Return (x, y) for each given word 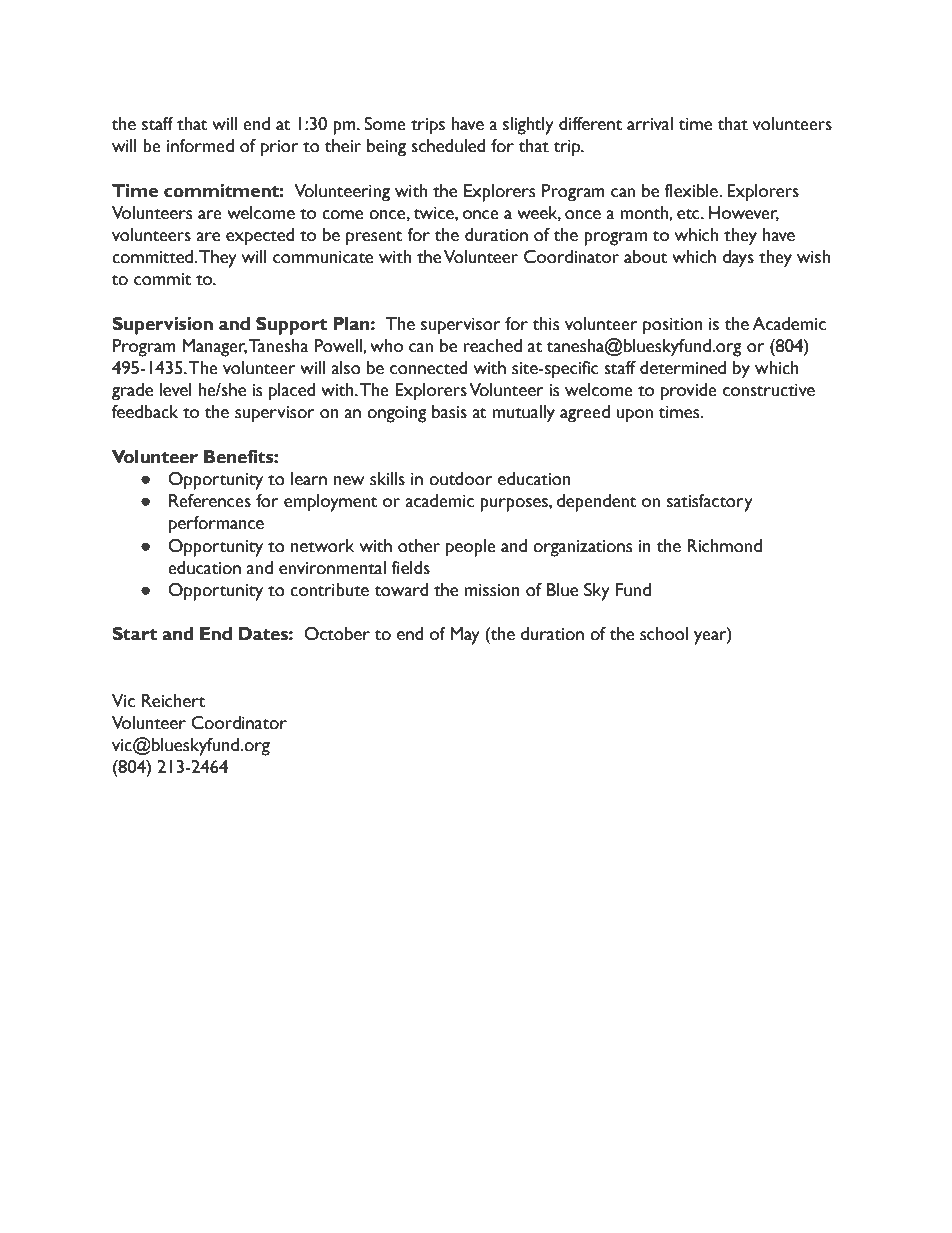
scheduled (448, 146)
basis (449, 412)
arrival (650, 124)
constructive (769, 390)
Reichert (174, 701)
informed (200, 146)
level (175, 390)
